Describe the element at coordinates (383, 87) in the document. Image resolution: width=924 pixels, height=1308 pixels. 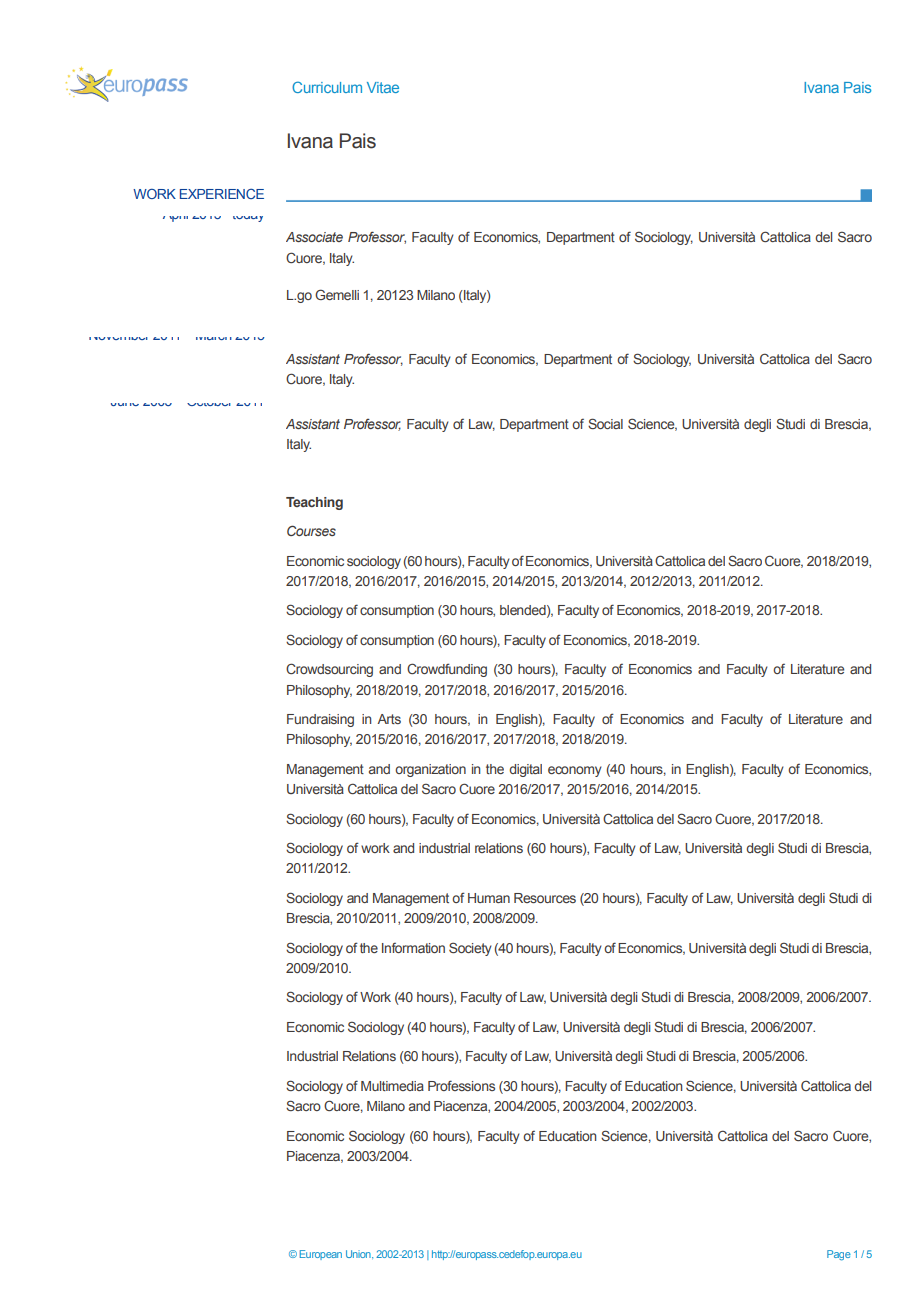
I see `Vitae` at that location.
